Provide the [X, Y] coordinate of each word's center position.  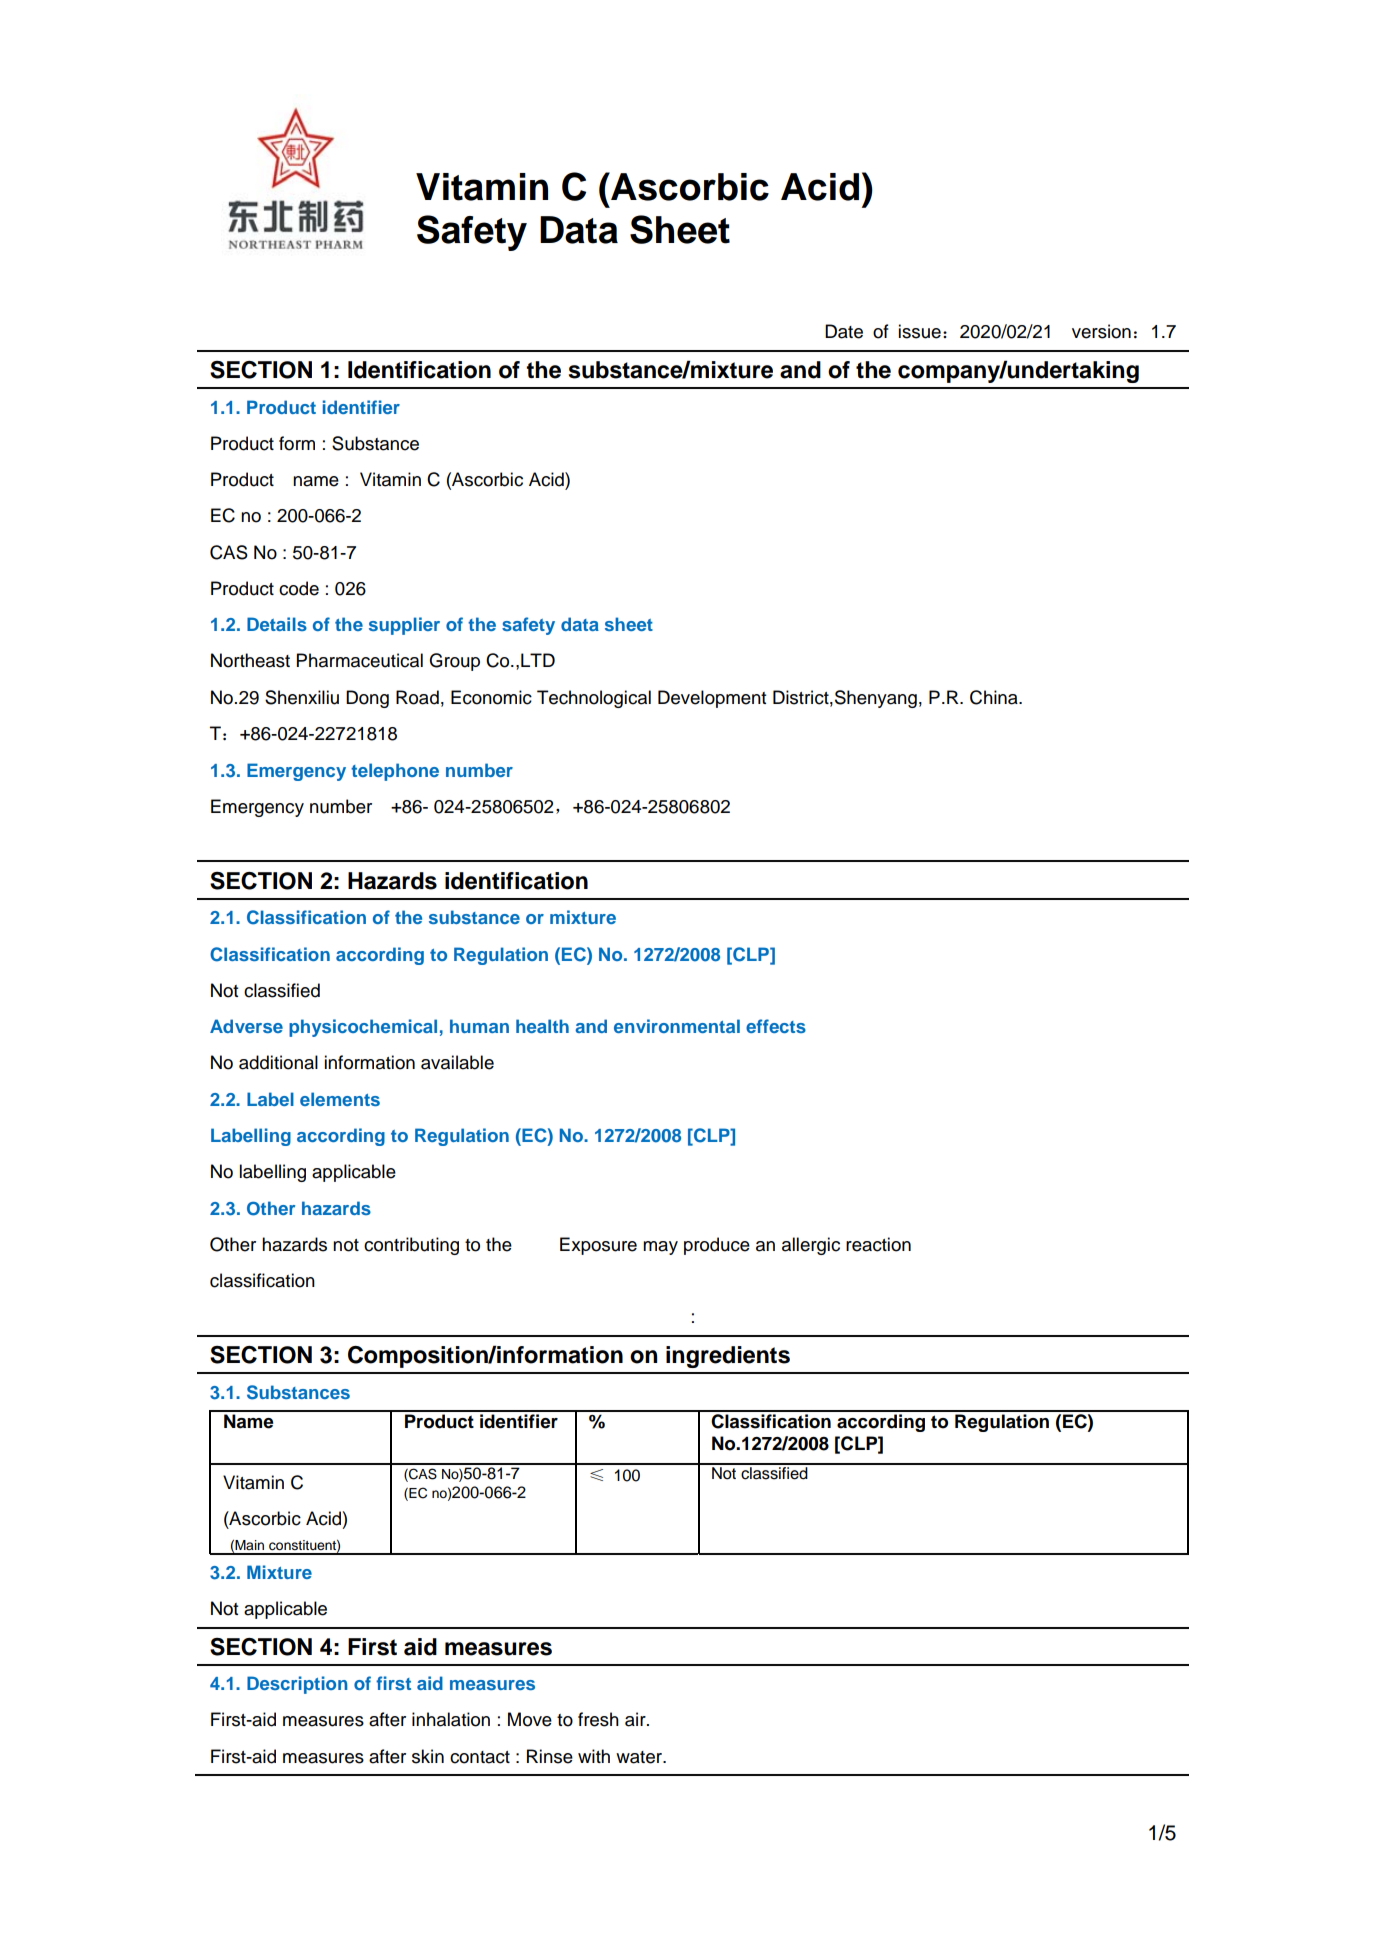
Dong [367, 699]
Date [844, 331]
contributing [411, 1246]
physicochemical [363, 1028]
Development [712, 699]
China [995, 697]
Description [297, 1685]
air [636, 1719]
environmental [677, 1026]
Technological [594, 699]
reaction [878, 1244]
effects [776, 1026]
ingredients [728, 1357]
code [299, 588]
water [640, 1757]
